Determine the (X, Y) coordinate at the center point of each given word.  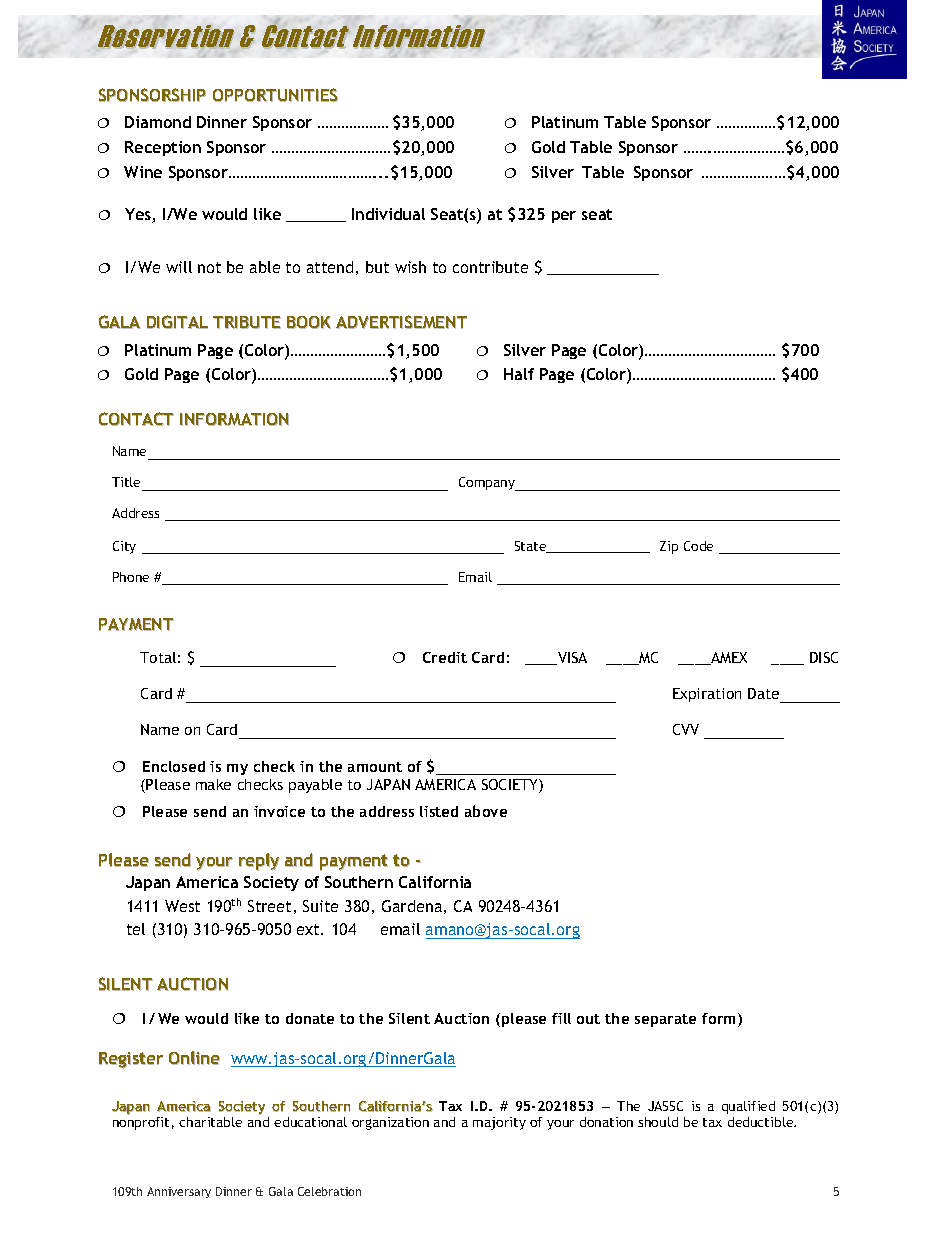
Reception (163, 148)
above (486, 811)
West (182, 906)
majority (499, 1123)
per (564, 217)
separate (665, 1020)
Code (698, 546)
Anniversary (179, 1192)
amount (375, 767)
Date (763, 693)
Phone (131, 577)
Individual (388, 214)
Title (126, 482)
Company (488, 484)
